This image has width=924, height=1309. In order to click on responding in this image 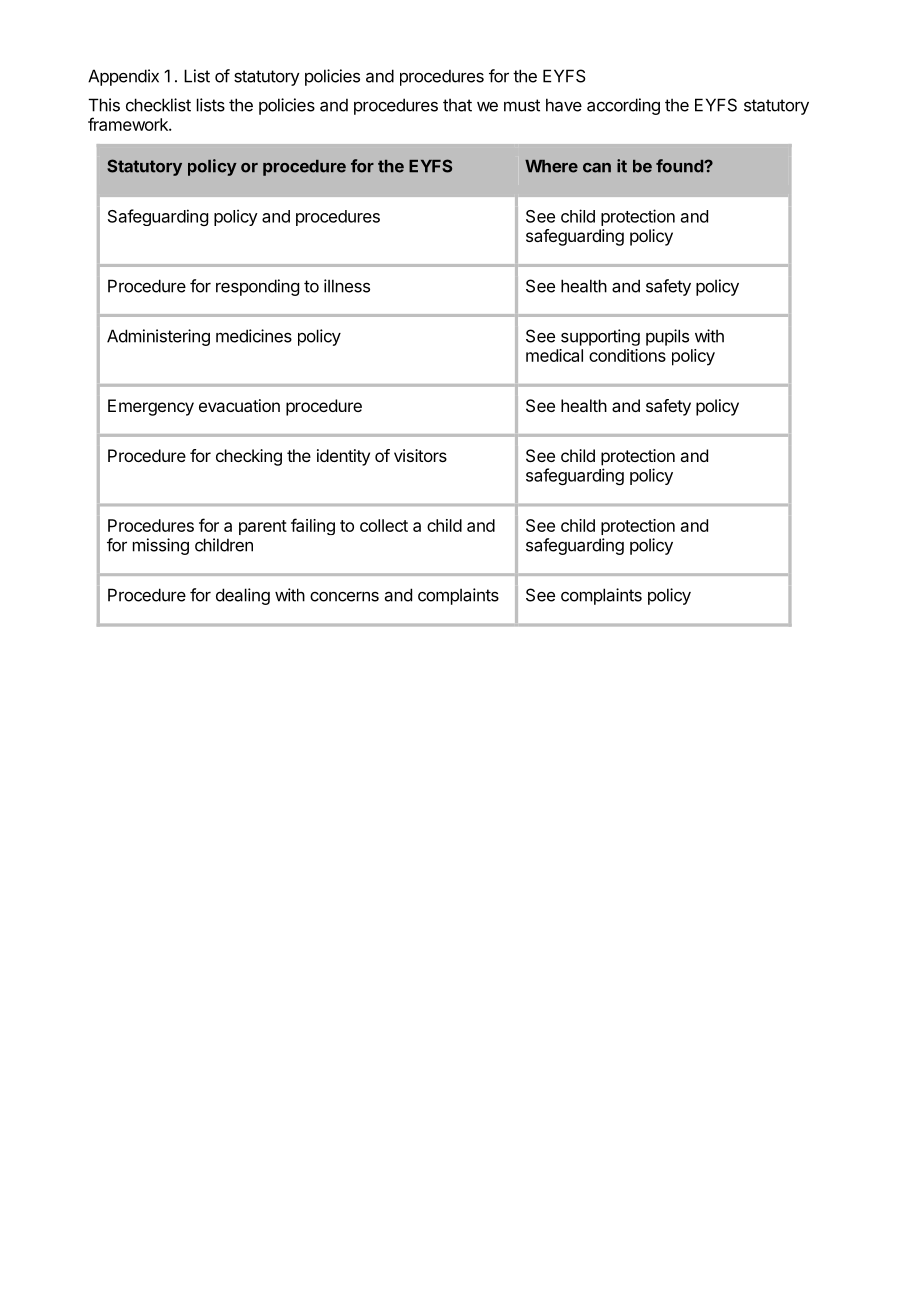, I will do `click(257, 287)`.
